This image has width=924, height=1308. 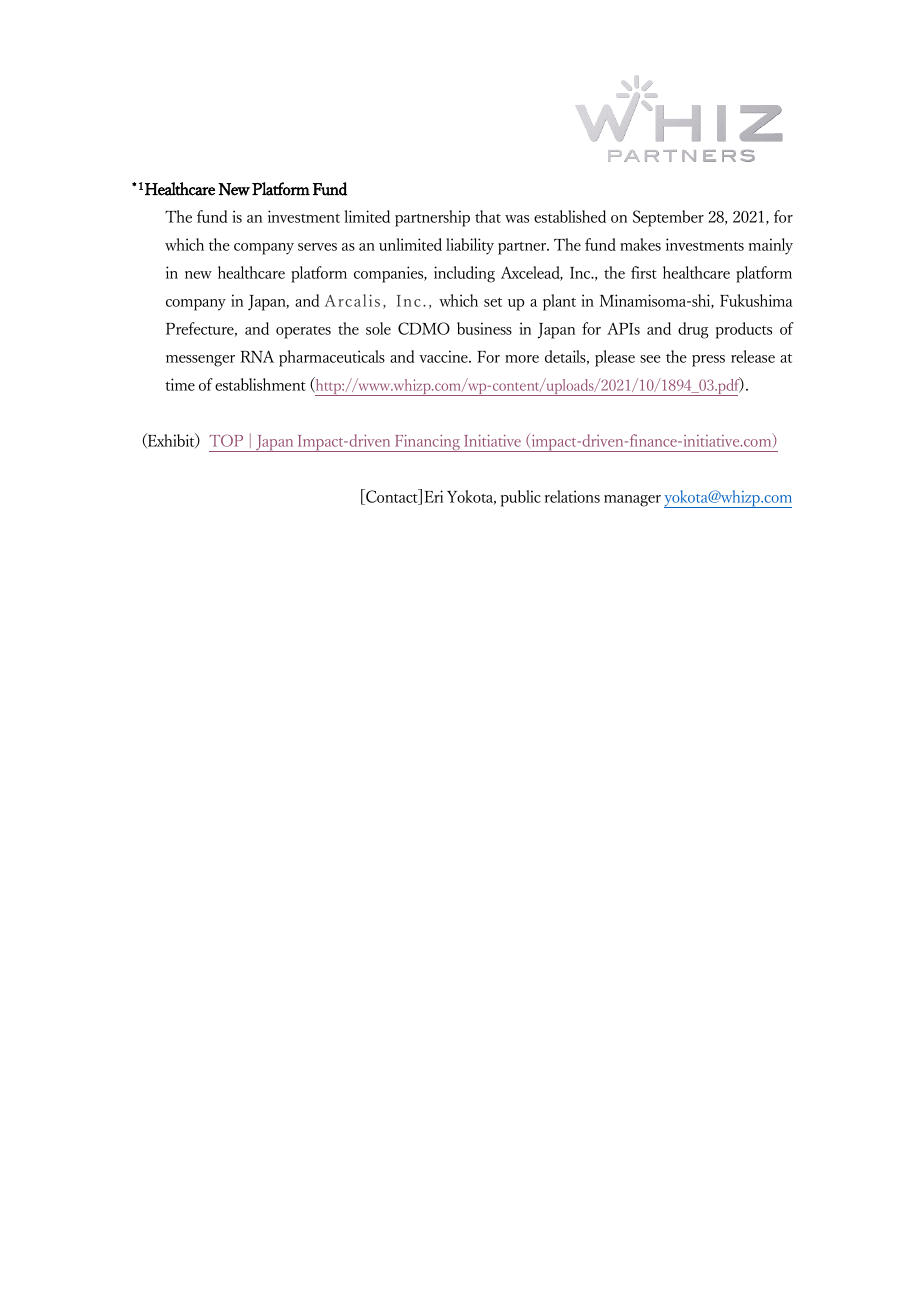 I want to click on September, so click(x=668, y=218).
